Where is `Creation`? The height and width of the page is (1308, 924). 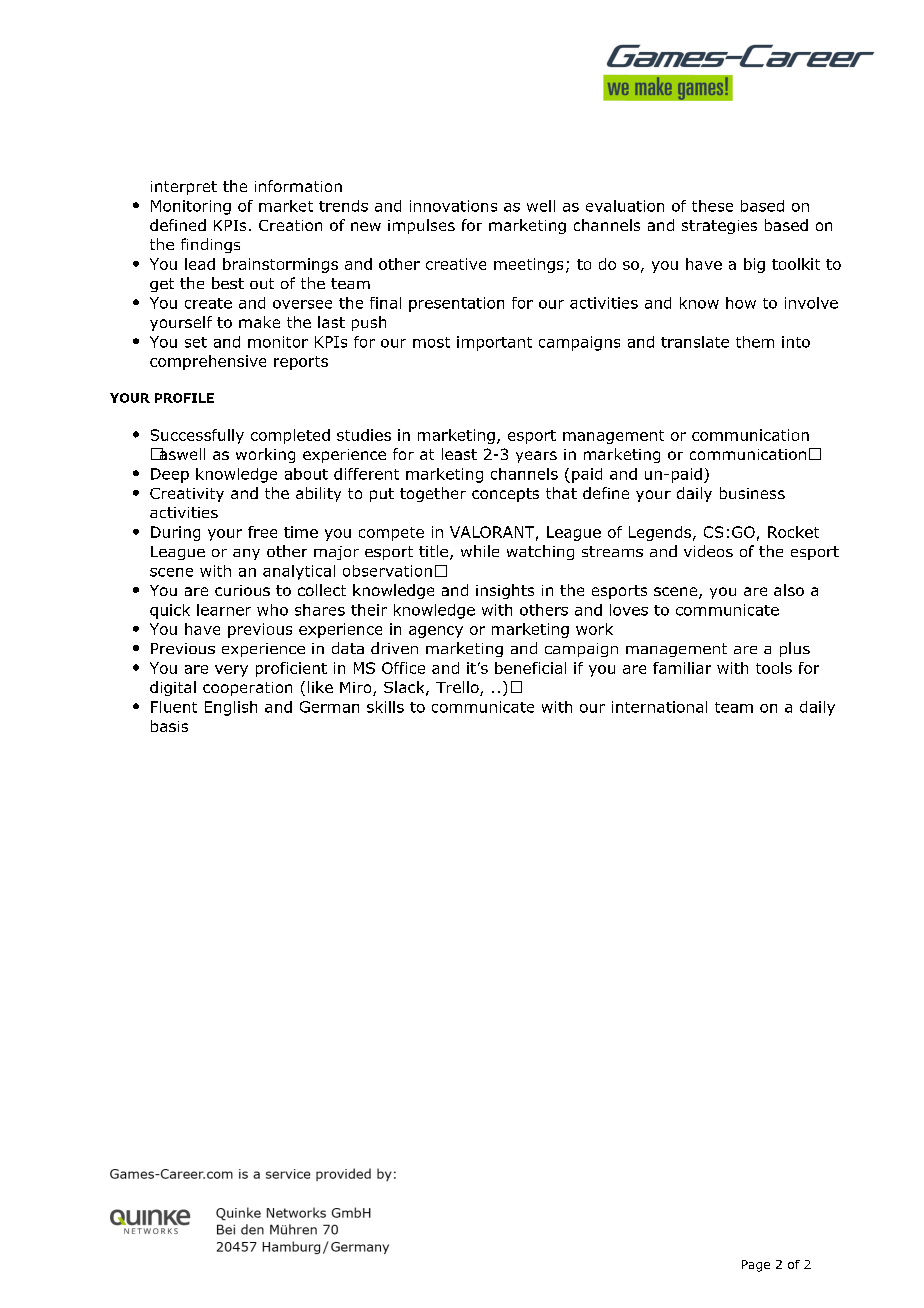 Creation is located at coordinates (290, 225).
